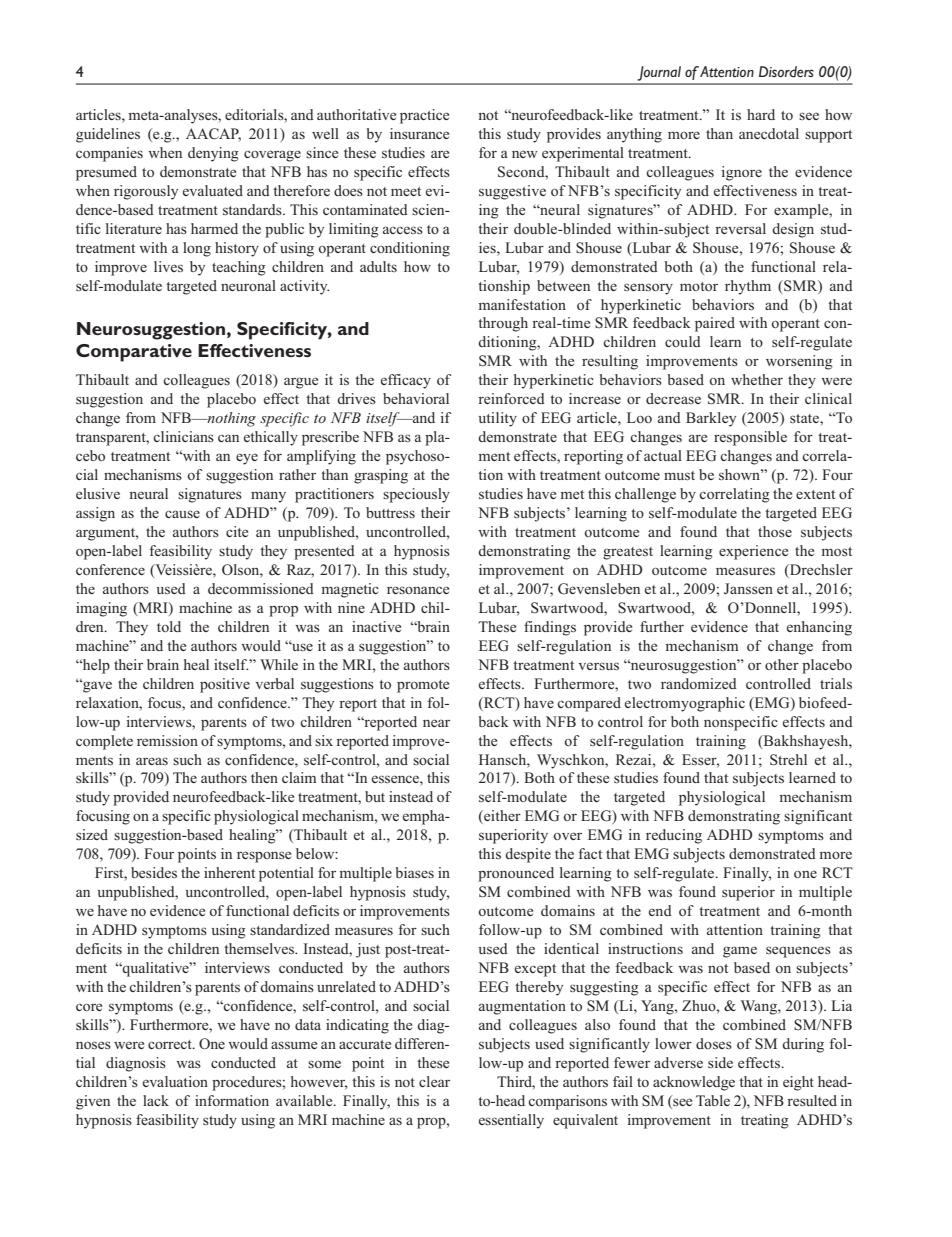  What do you see at coordinates (748, 588) in the page?
I see `Janssen` at bounding box center [748, 588].
